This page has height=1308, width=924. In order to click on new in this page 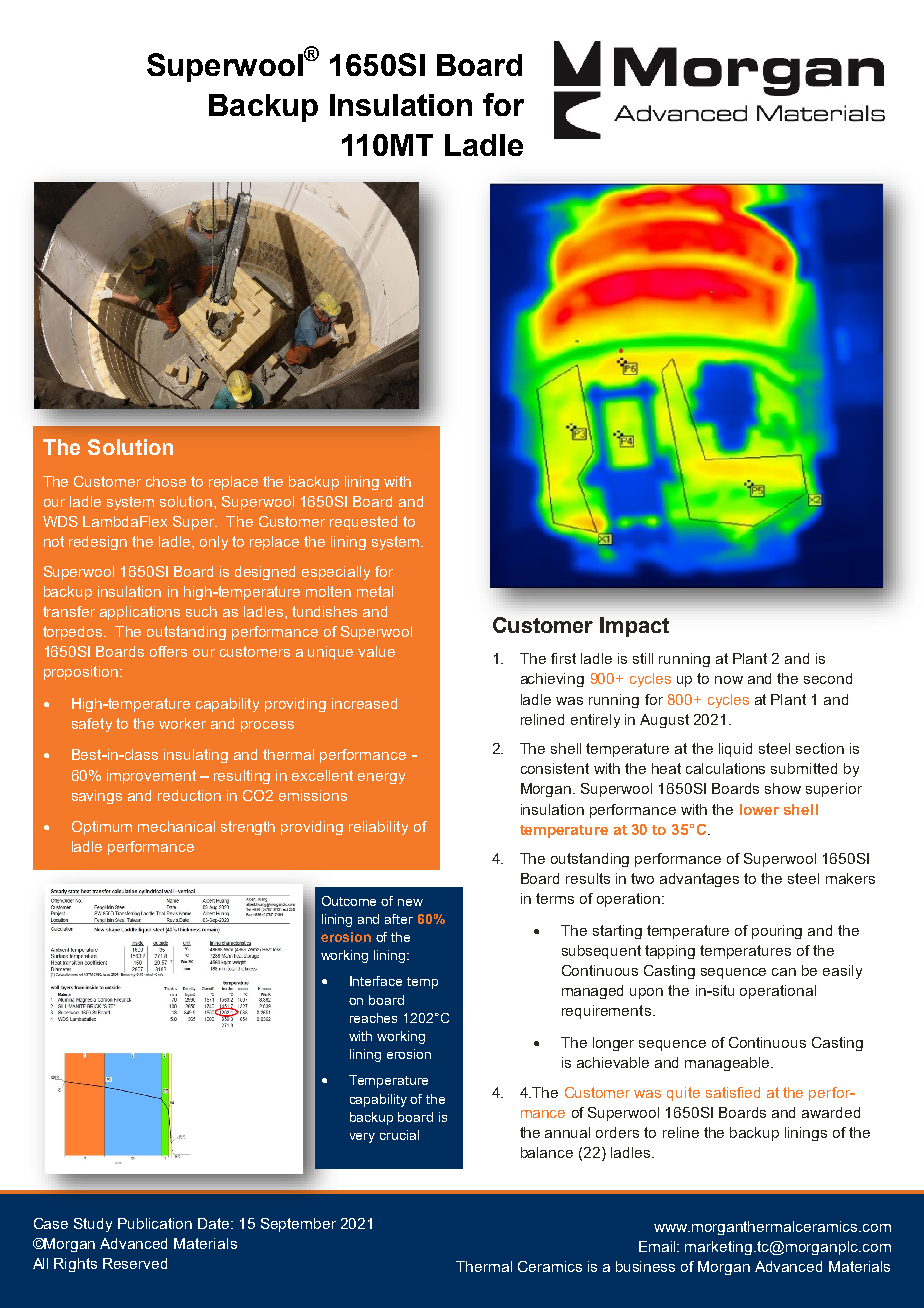, I will do `click(410, 902)`.
